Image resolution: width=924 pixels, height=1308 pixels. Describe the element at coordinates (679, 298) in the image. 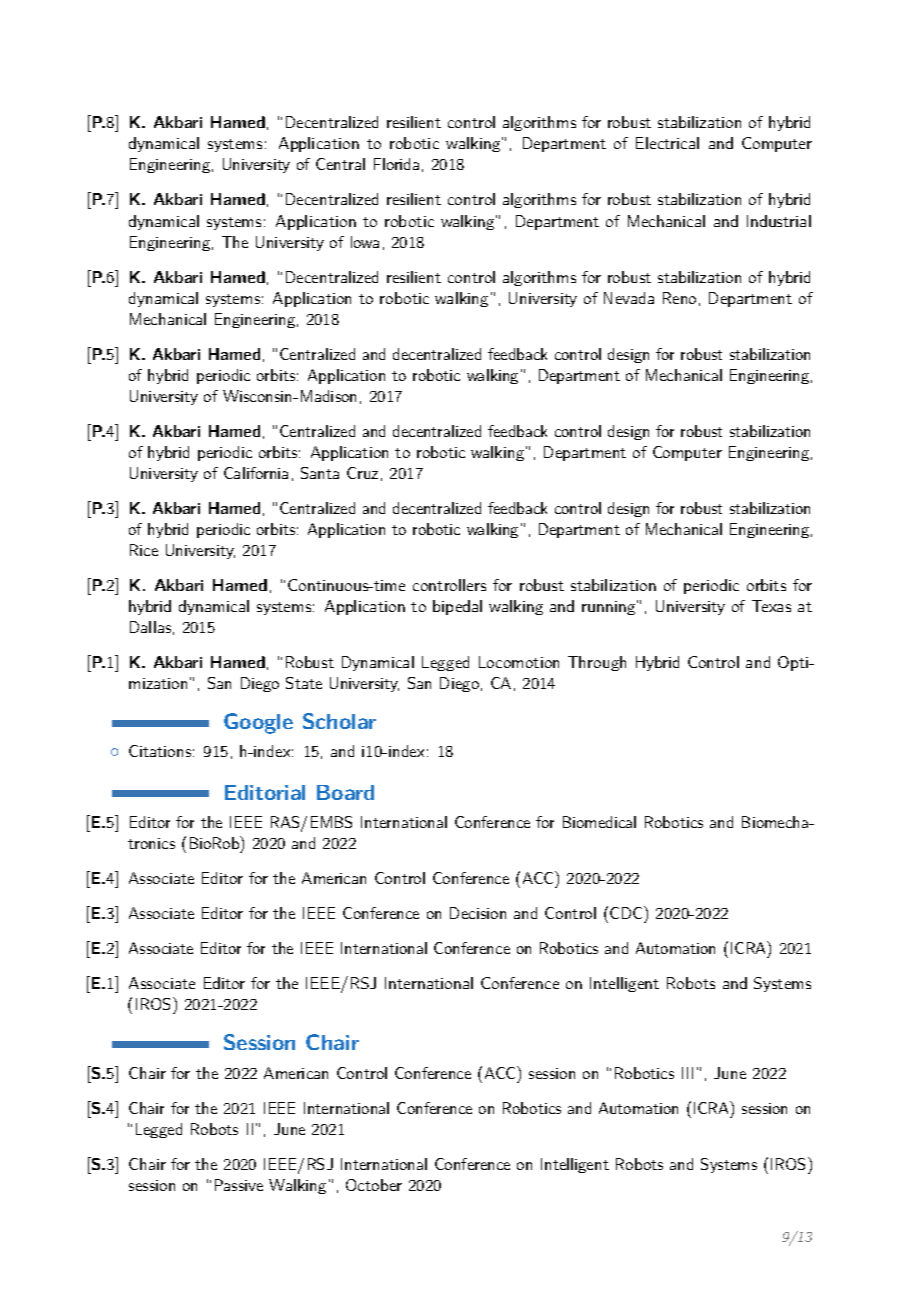

I see `Reno` at that location.
